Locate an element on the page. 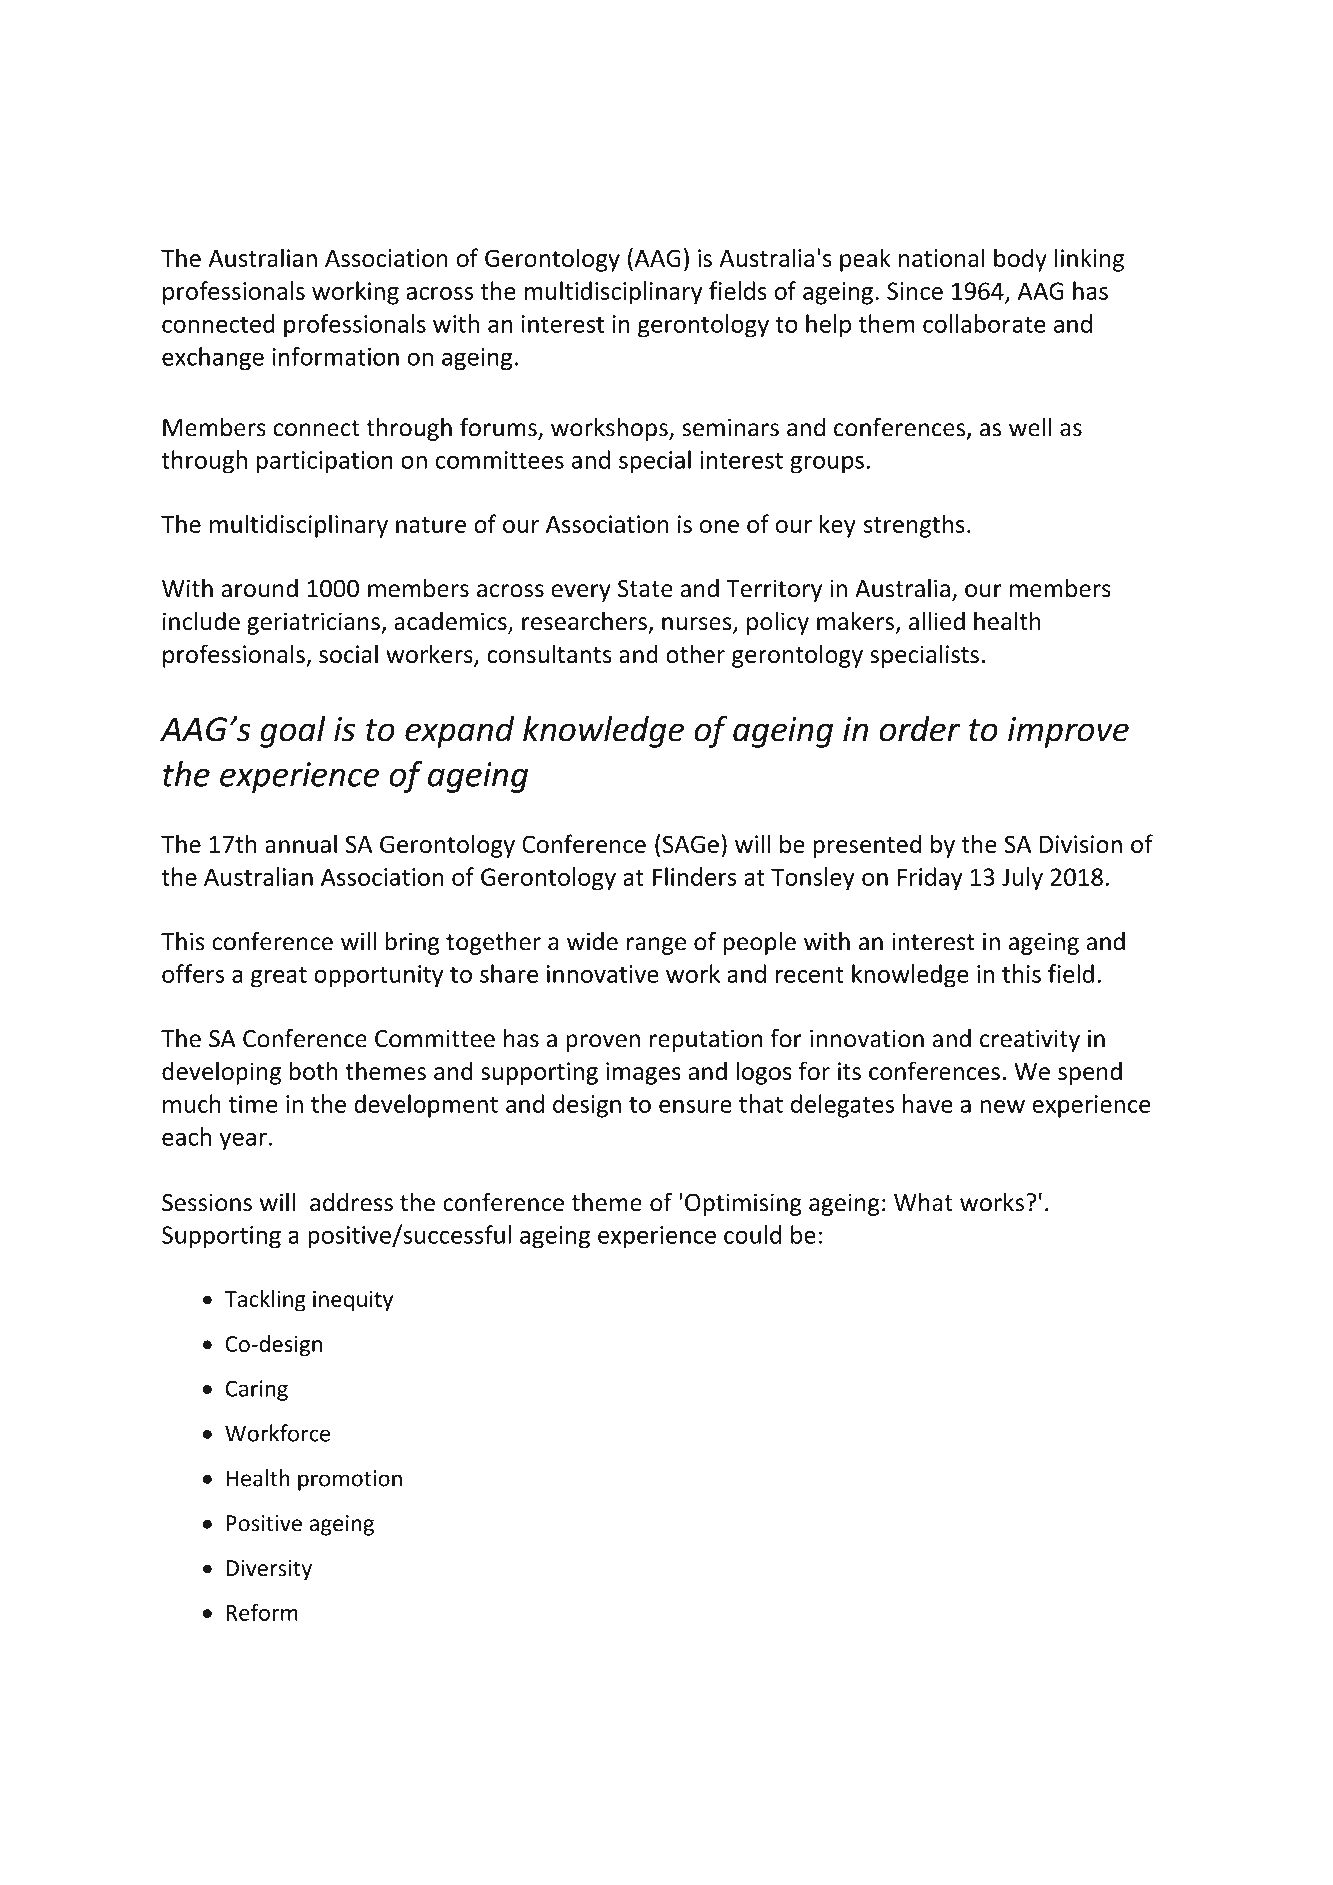 This image has width=1333, height=1885. What is located at coordinates (923, 1202).
